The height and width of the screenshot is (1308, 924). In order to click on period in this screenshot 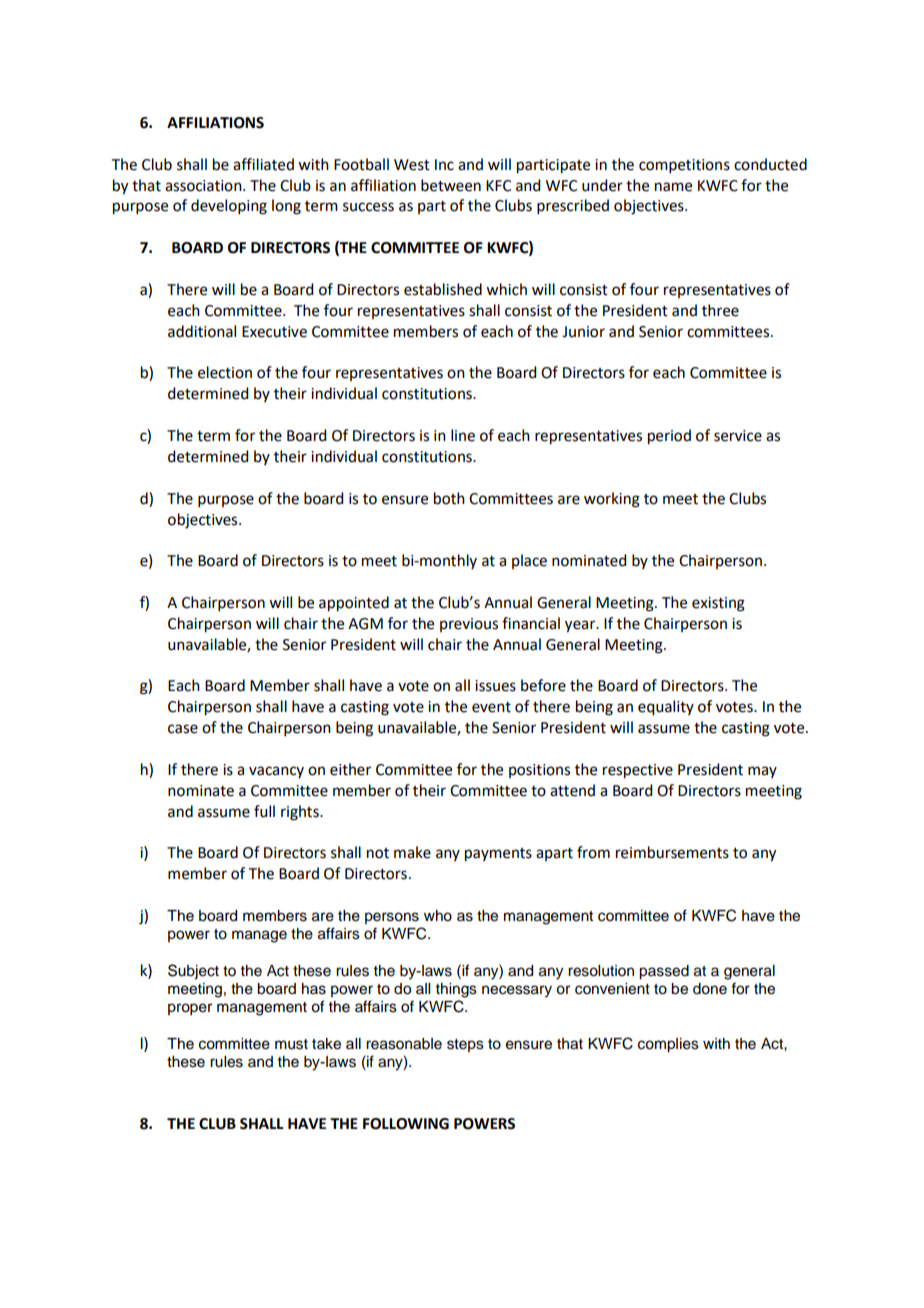, I will do `click(669, 437)`.
